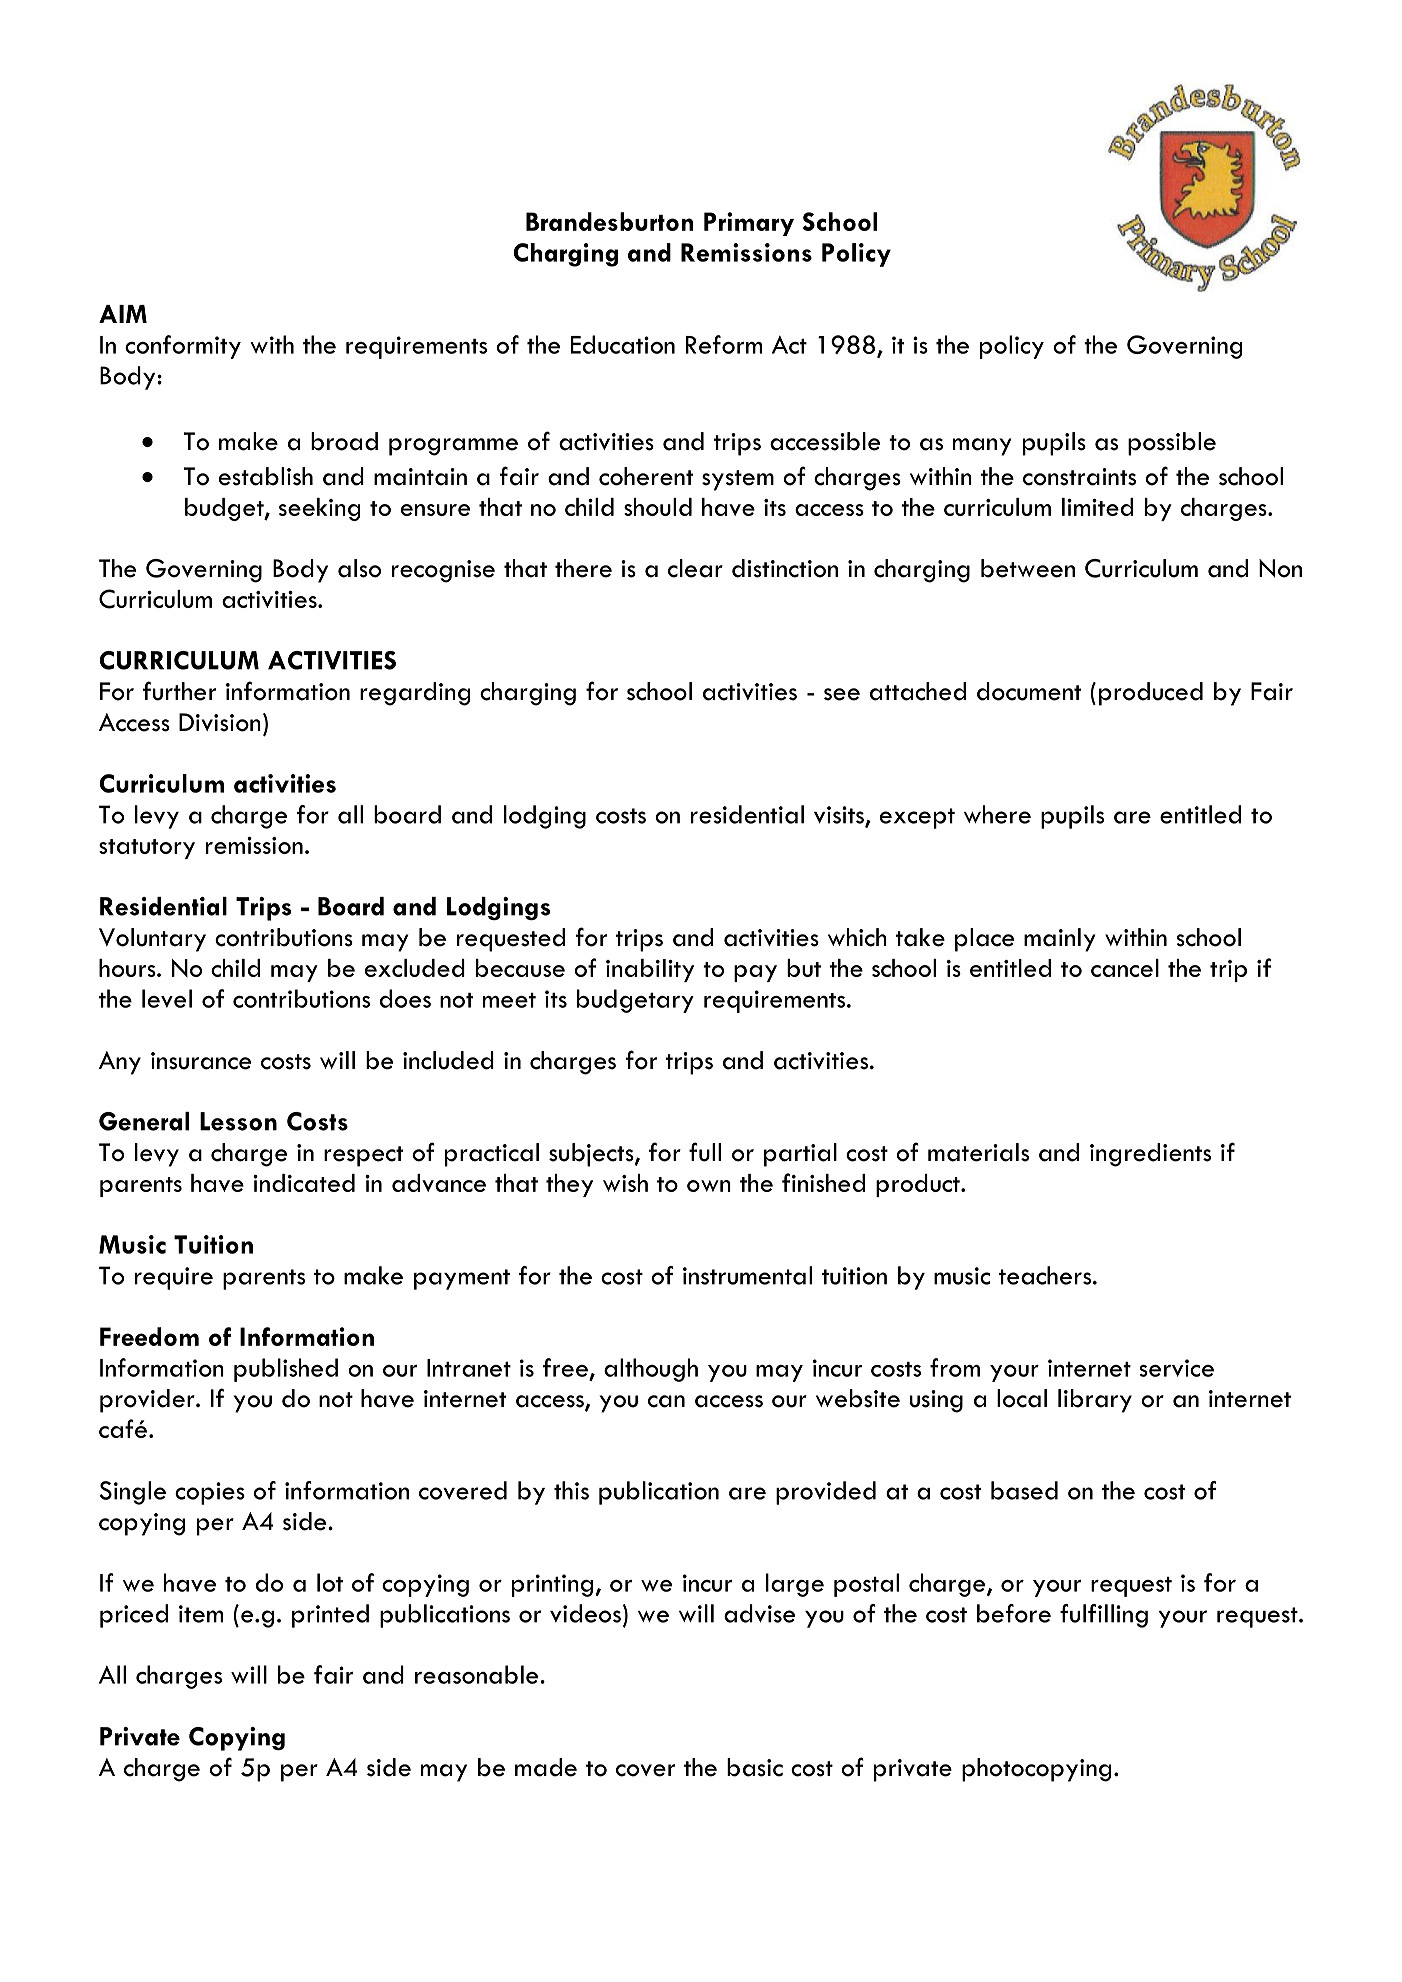 The width and height of the document is (1402, 1982). Describe the element at coordinates (755, 1767) in the document. I see `basic` at that location.
